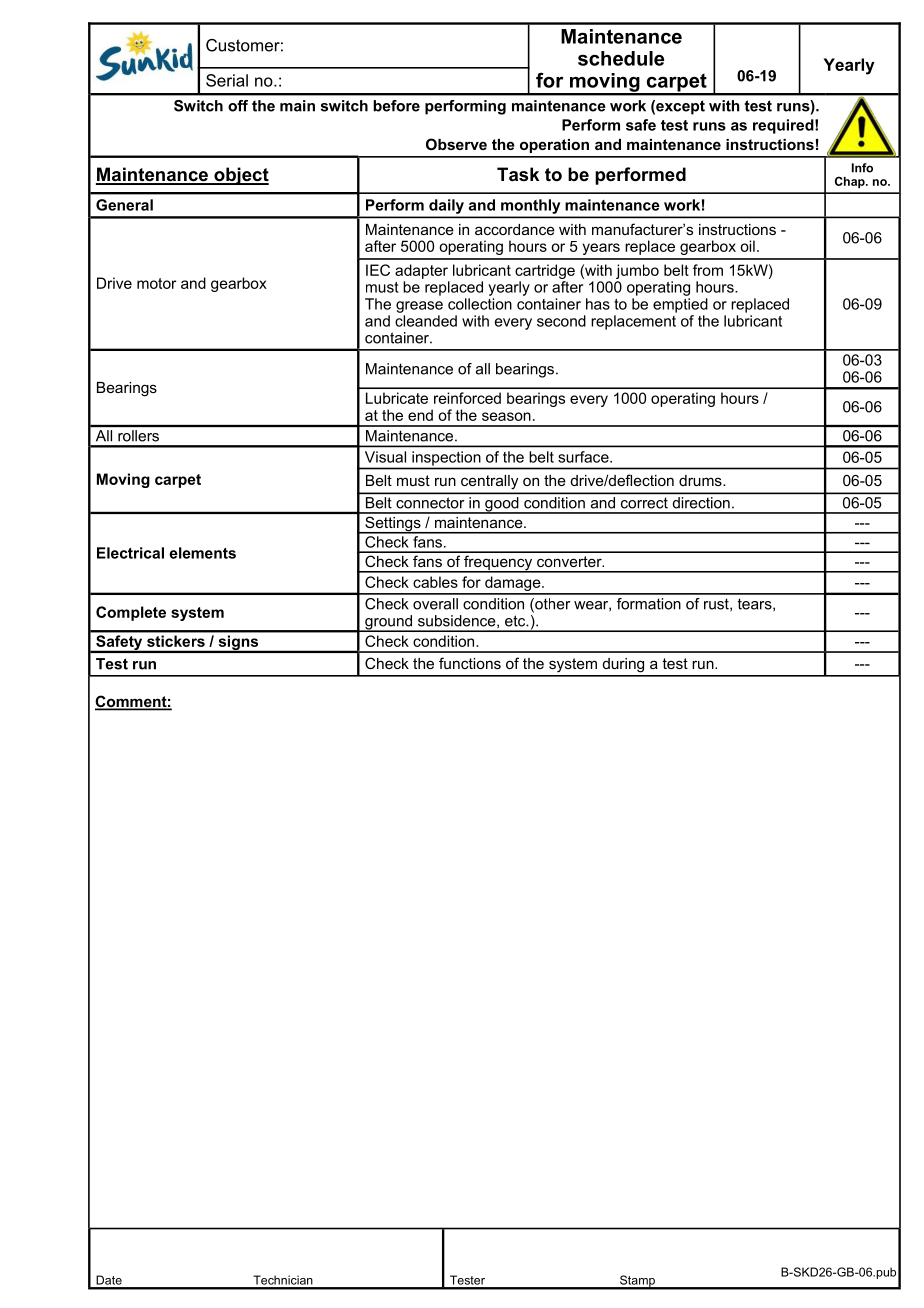 The width and height of the screenshot is (924, 1308). I want to click on before, so click(396, 106).
